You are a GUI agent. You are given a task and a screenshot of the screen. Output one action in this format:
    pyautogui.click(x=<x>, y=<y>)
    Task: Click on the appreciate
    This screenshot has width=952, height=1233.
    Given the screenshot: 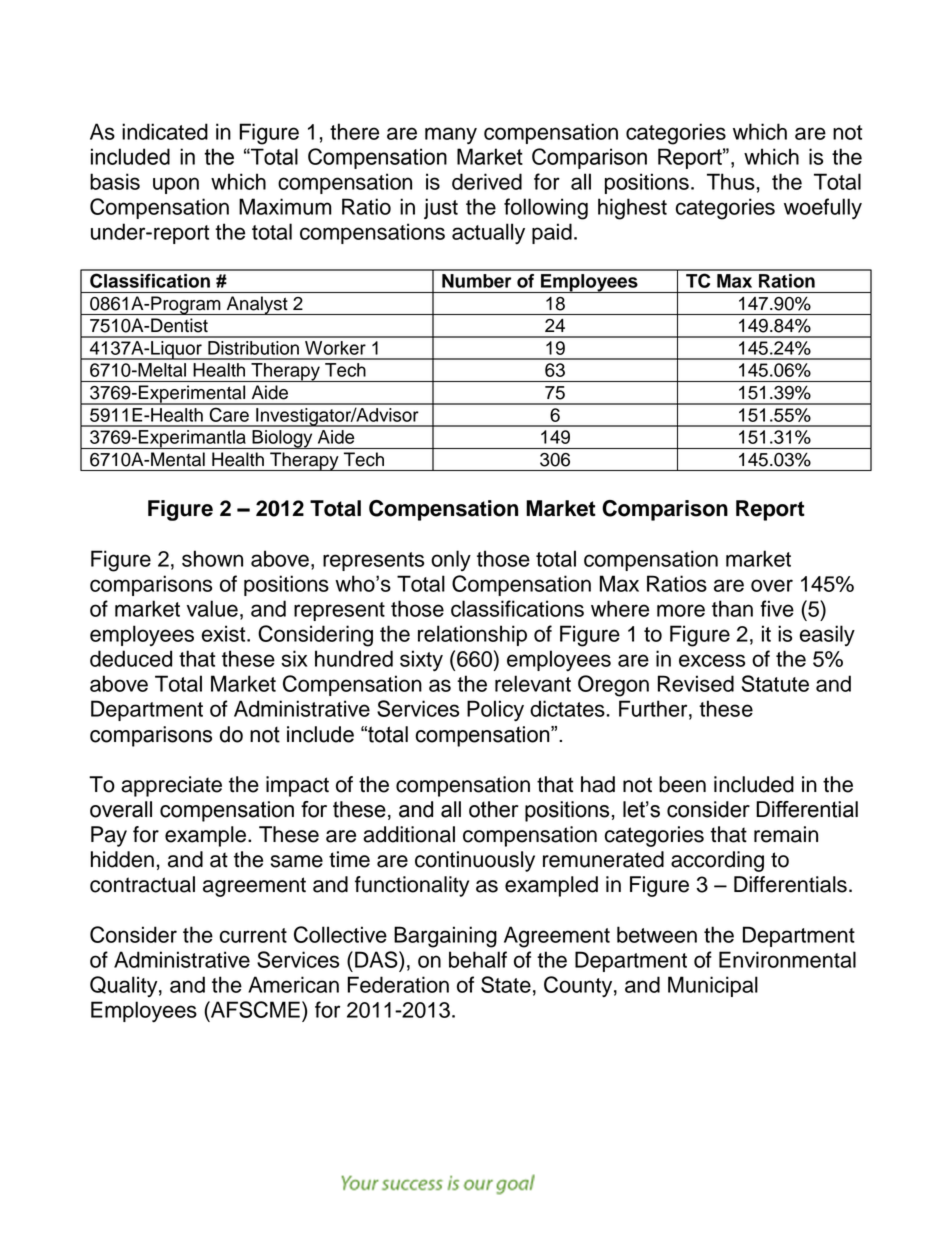 What is the action you would take?
    pyautogui.click(x=171, y=786)
